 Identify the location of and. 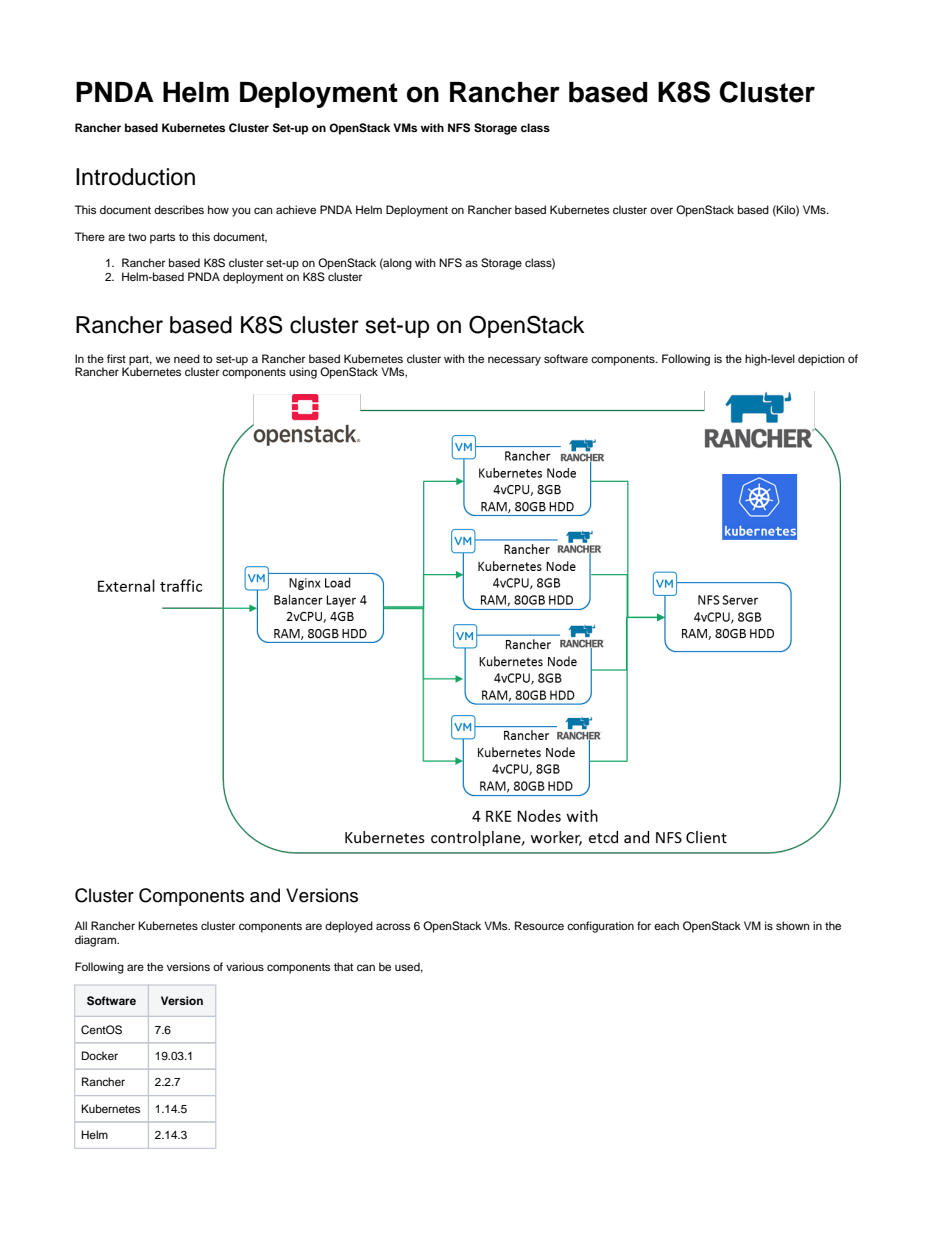
(265, 895).
